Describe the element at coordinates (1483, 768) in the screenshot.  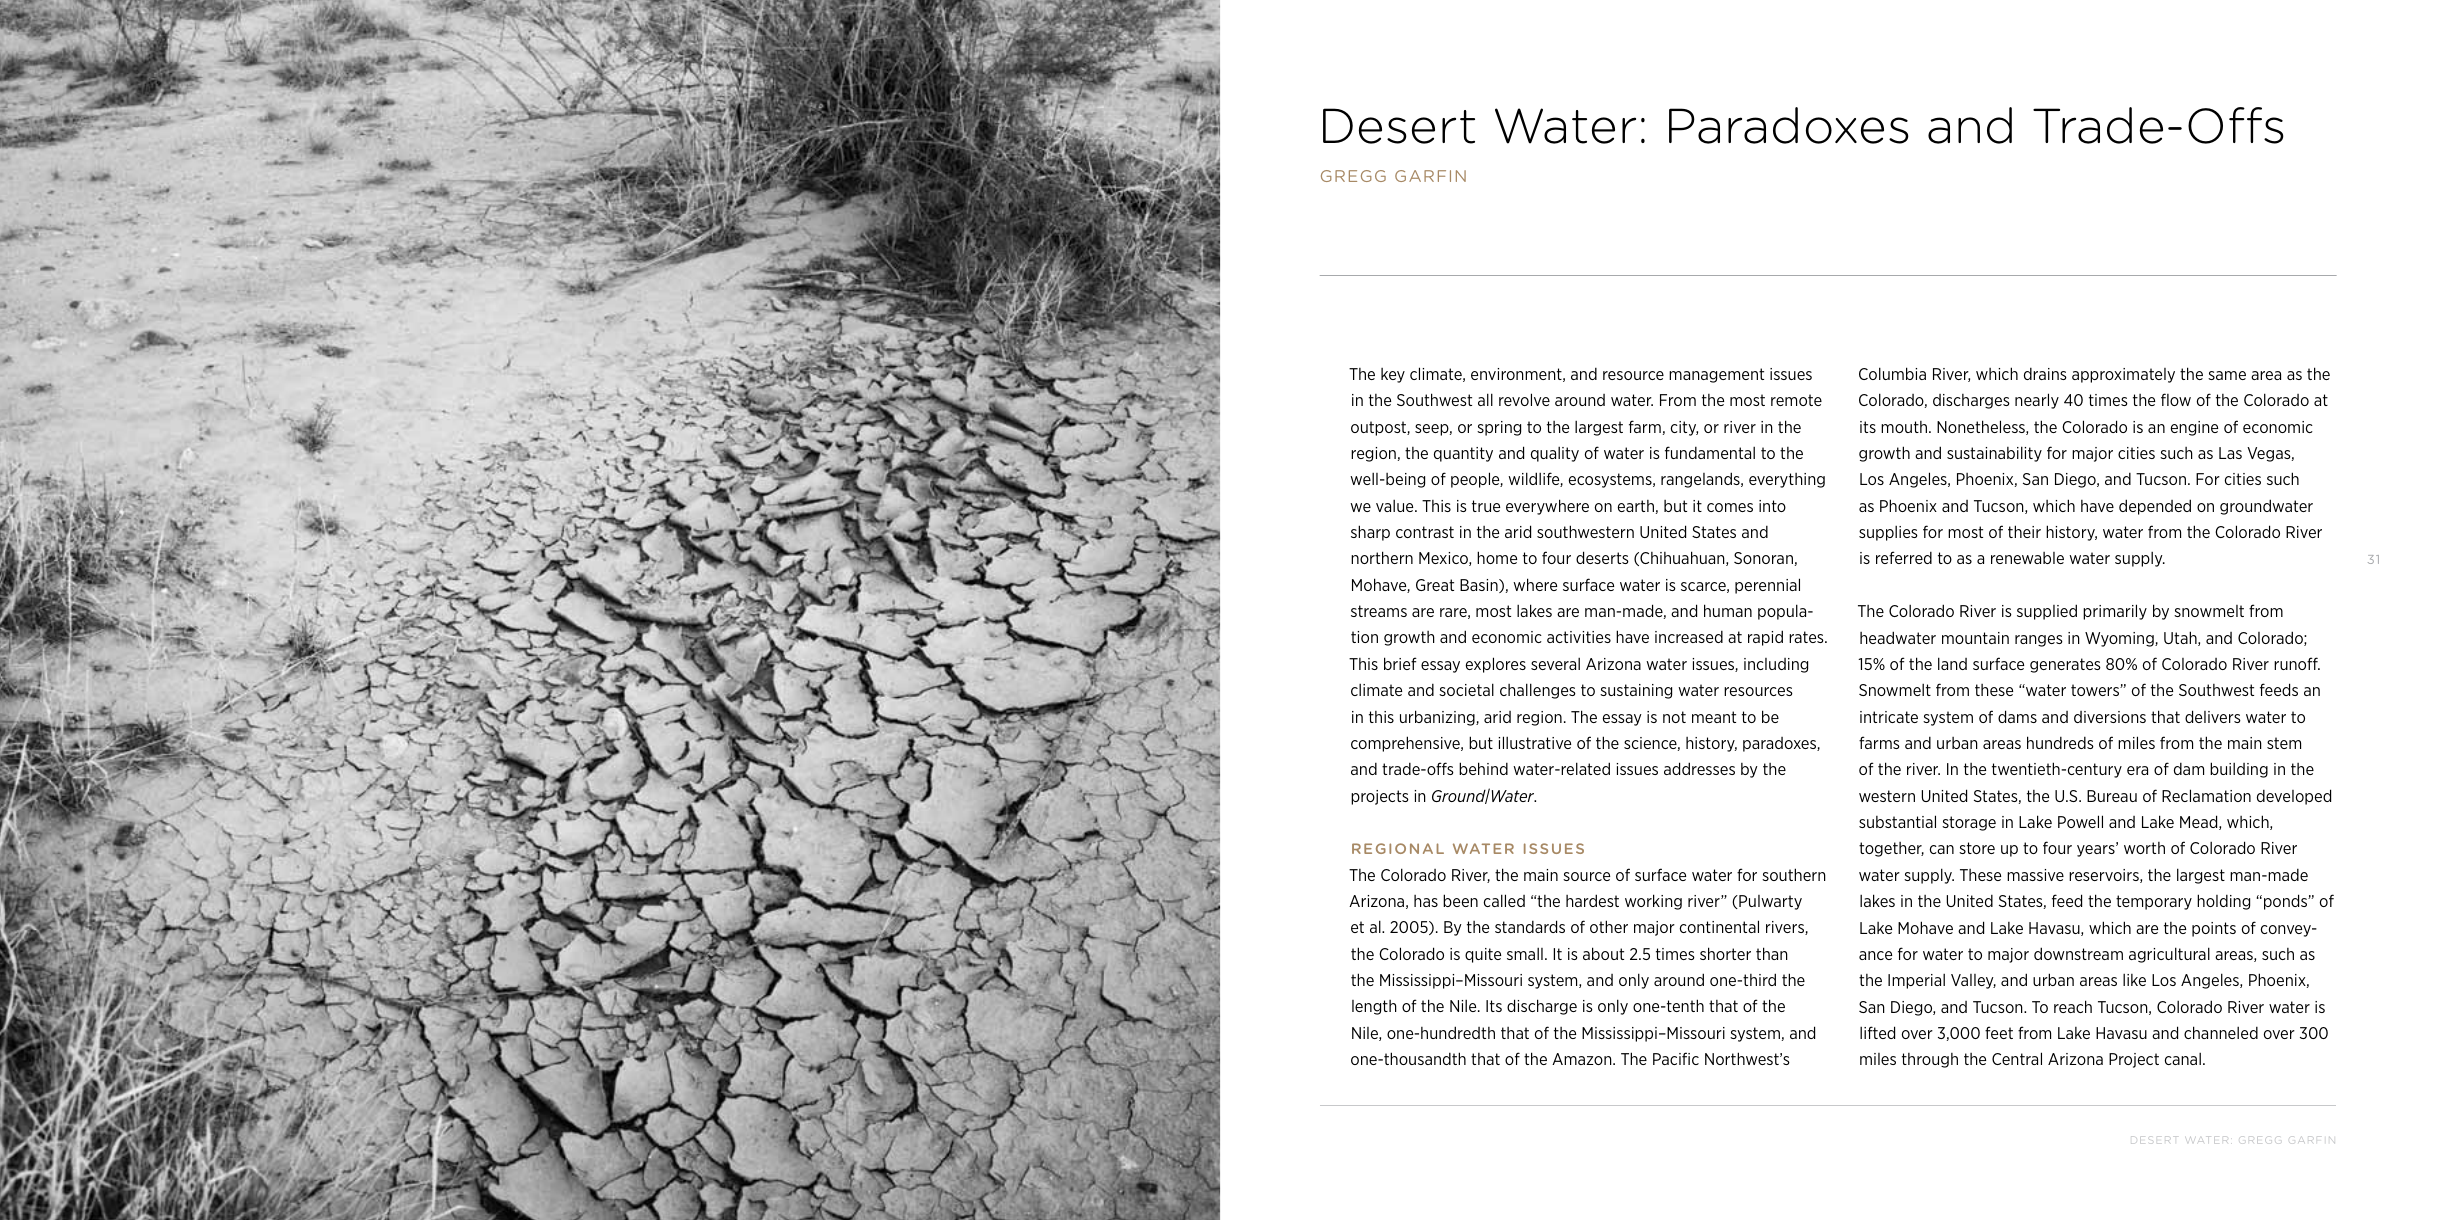
I see `behind` at that location.
